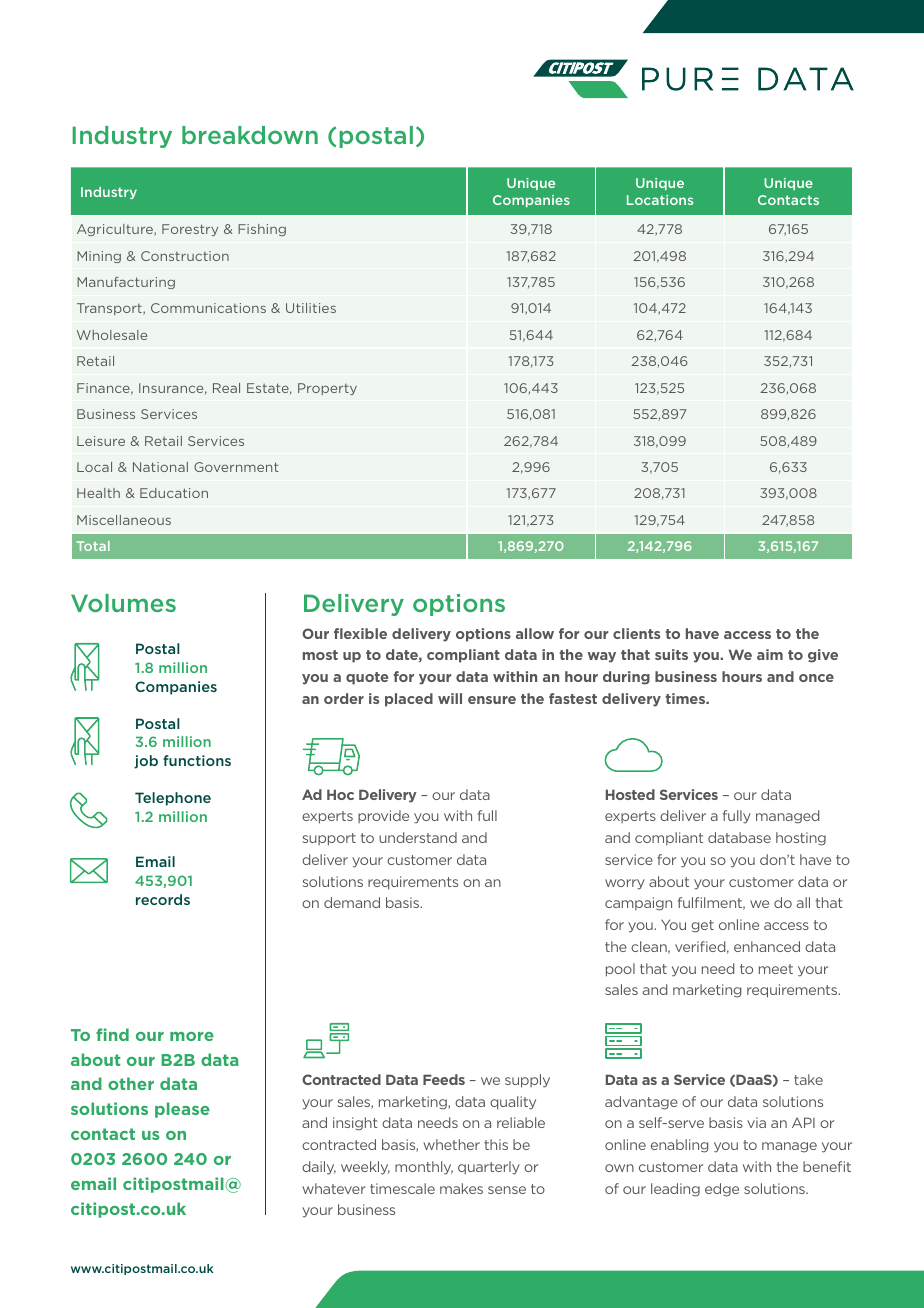 Image resolution: width=924 pixels, height=1308 pixels. What do you see at coordinates (450, 698) in the screenshot?
I see `will` at bounding box center [450, 698].
